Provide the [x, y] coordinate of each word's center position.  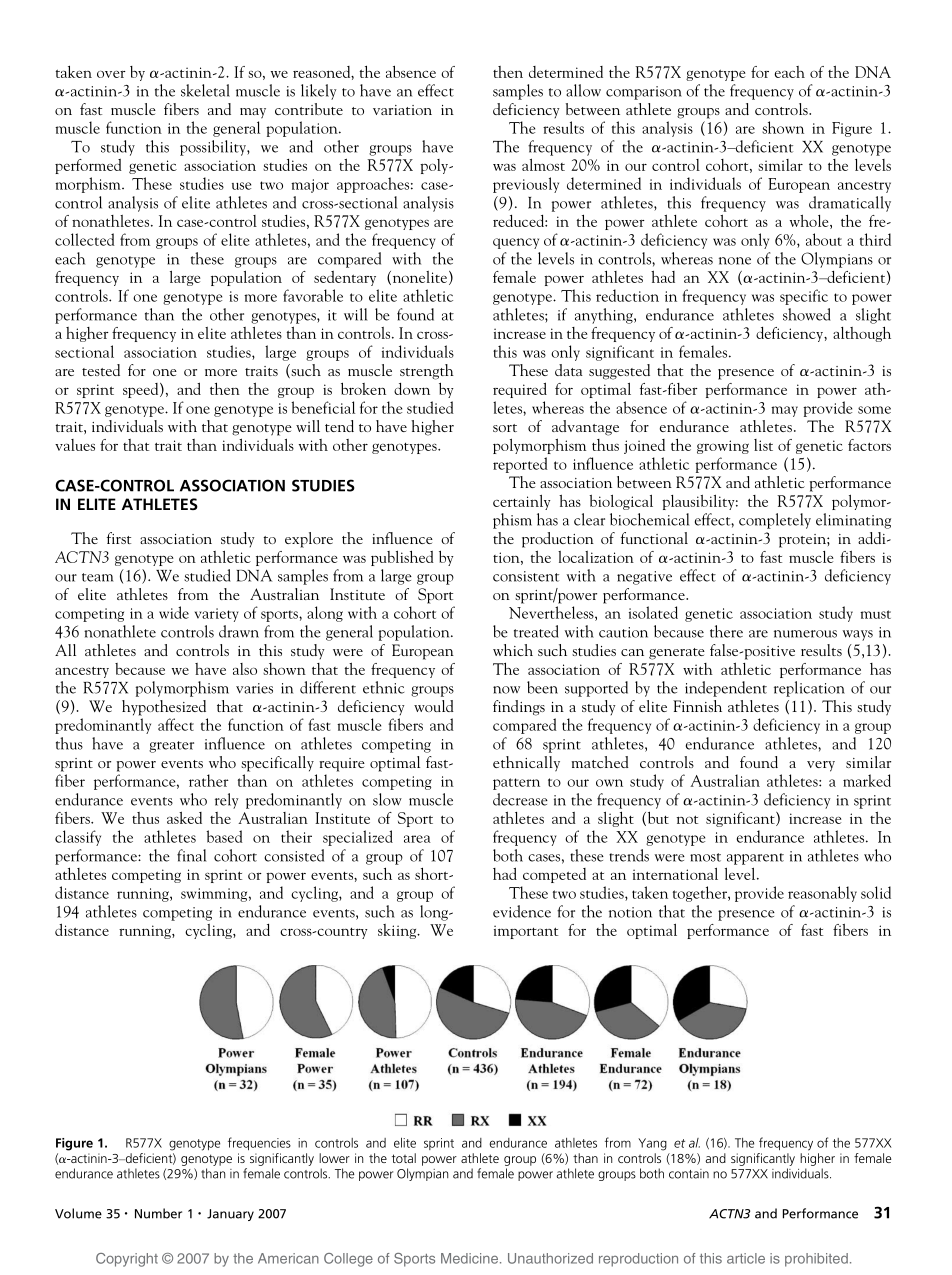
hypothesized [164, 708]
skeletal [205, 90]
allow [583, 90]
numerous [805, 634]
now [506, 690]
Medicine [471, 1258]
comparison [644, 93]
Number [158, 1213]
